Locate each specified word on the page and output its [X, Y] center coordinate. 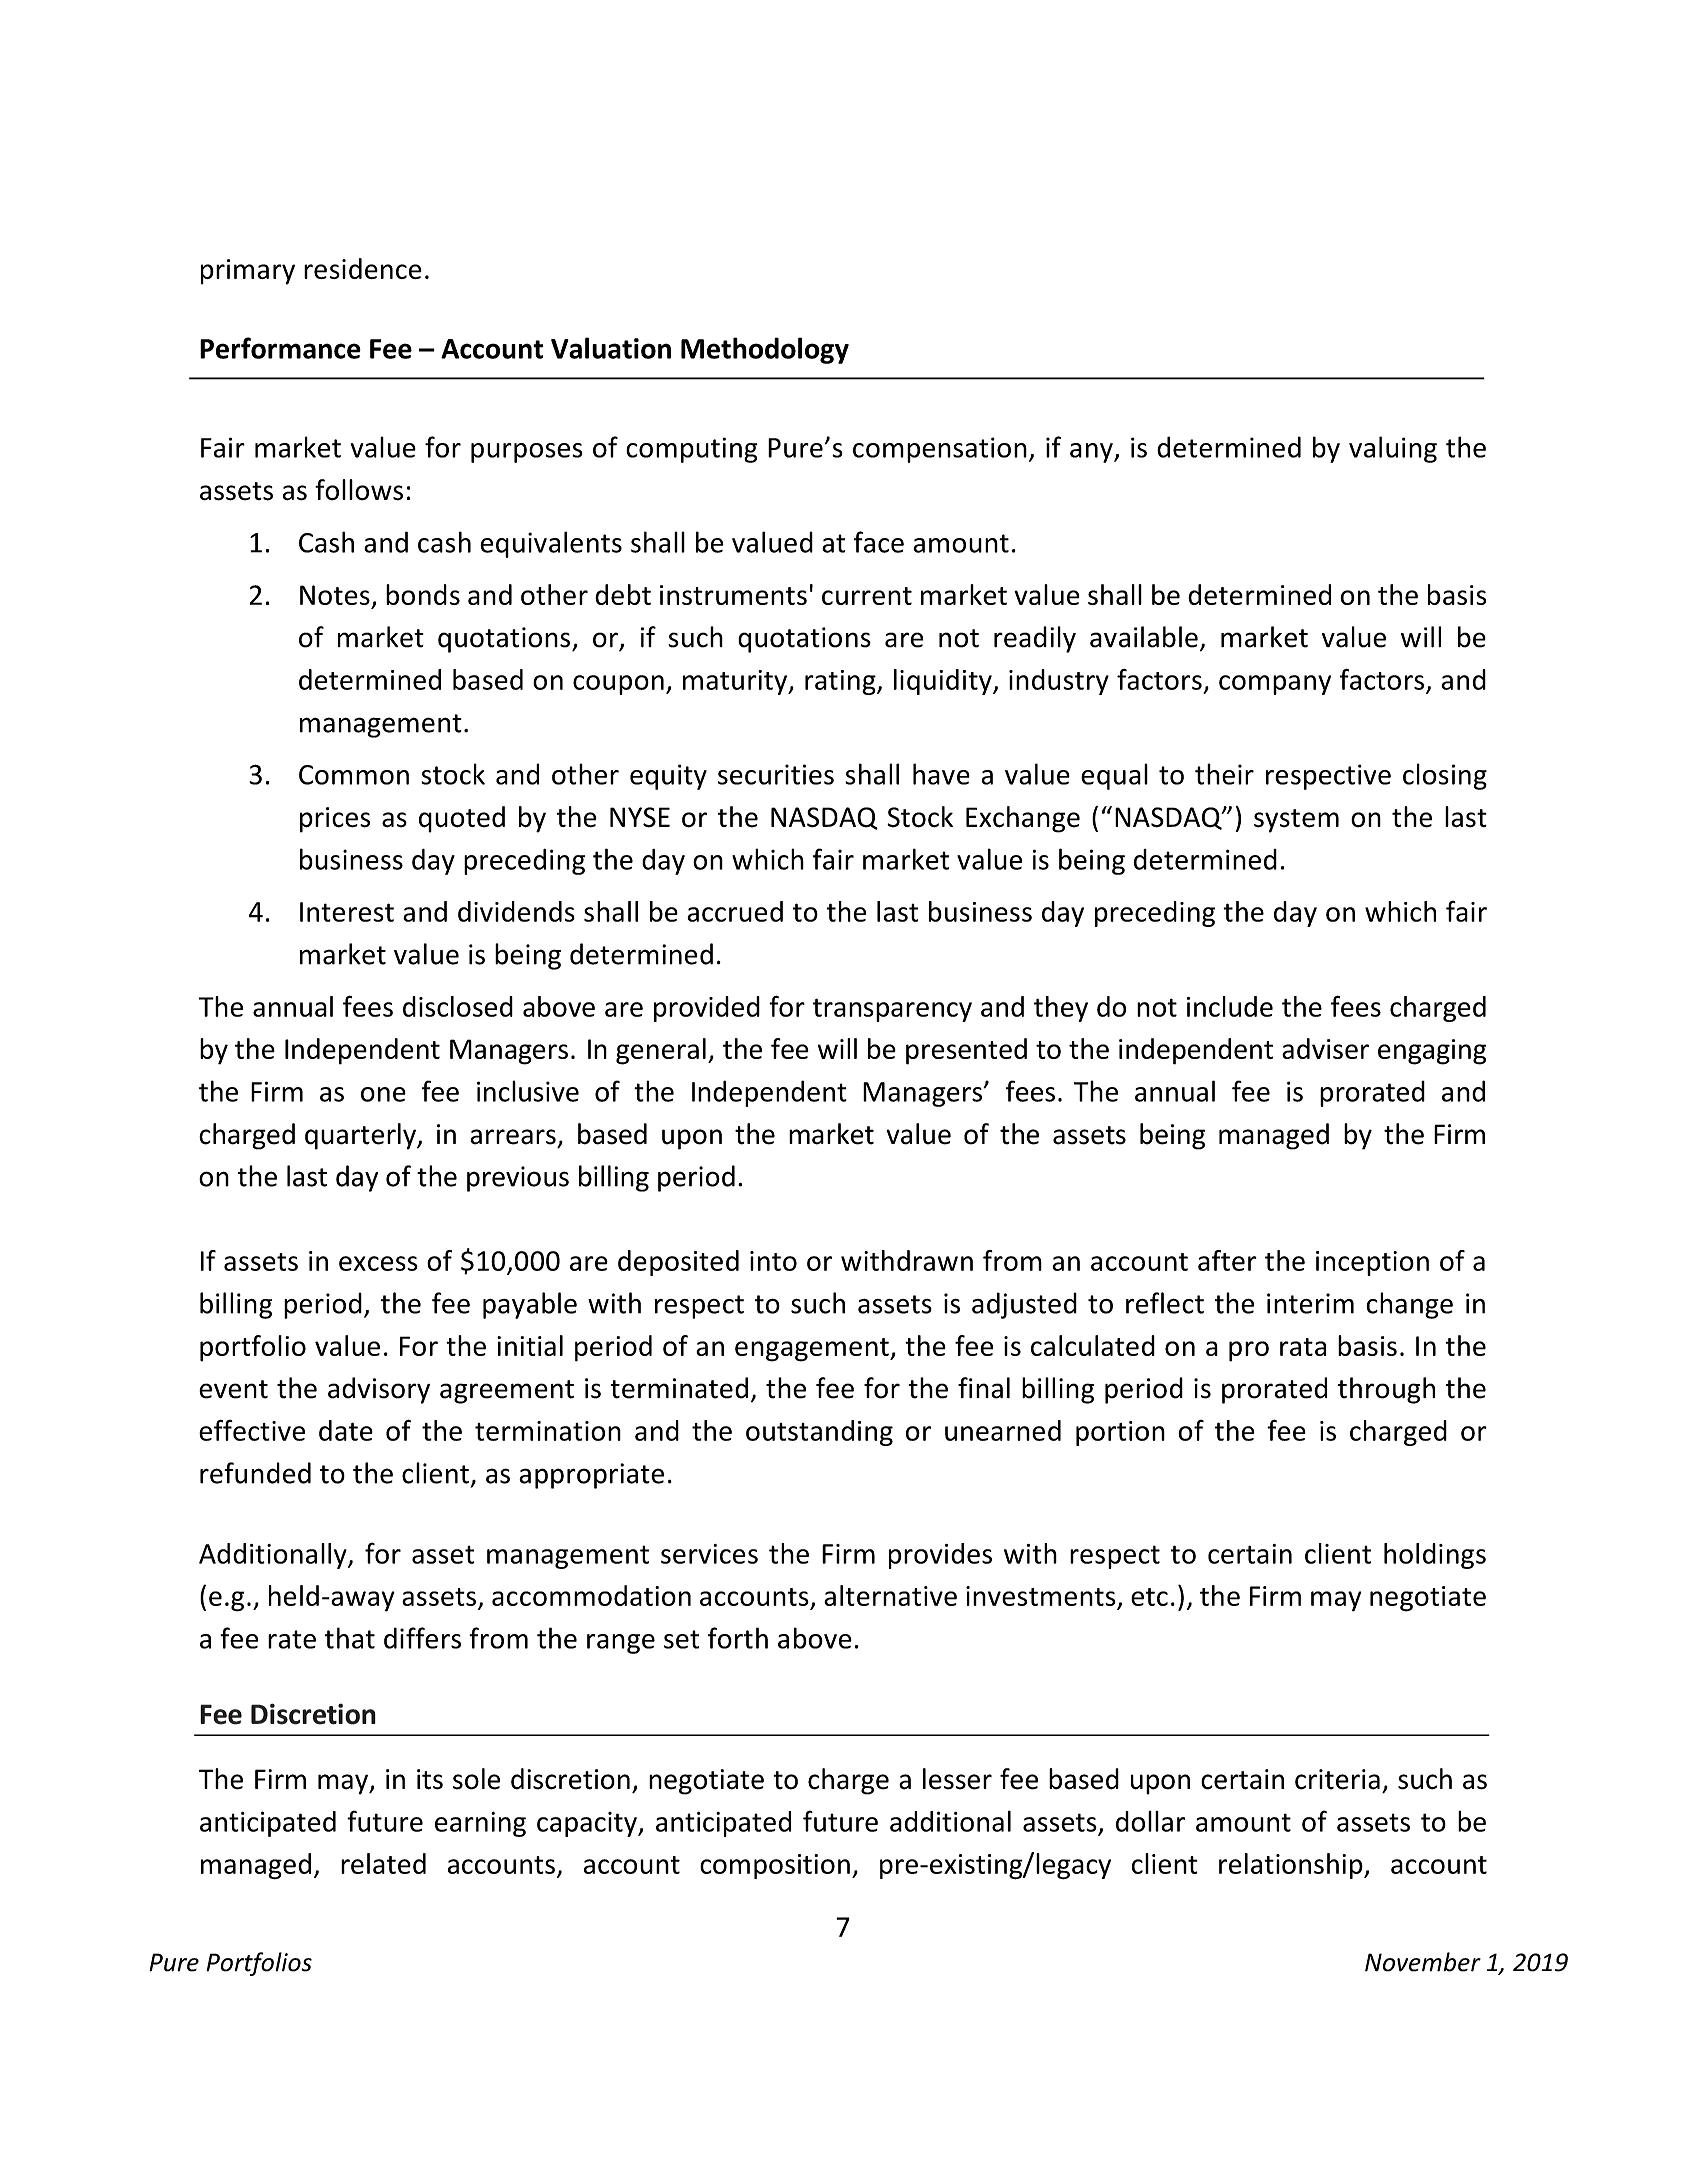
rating [841, 682]
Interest [347, 912]
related [383, 1863]
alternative [890, 1595]
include [1230, 1006]
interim [1310, 1303]
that [350, 1638]
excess [378, 1263]
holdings [1435, 1556]
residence [363, 268]
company [1275, 685]
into [773, 1261]
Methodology [765, 350]
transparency [892, 1010]
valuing [1393, 449]
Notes [335, 595]
